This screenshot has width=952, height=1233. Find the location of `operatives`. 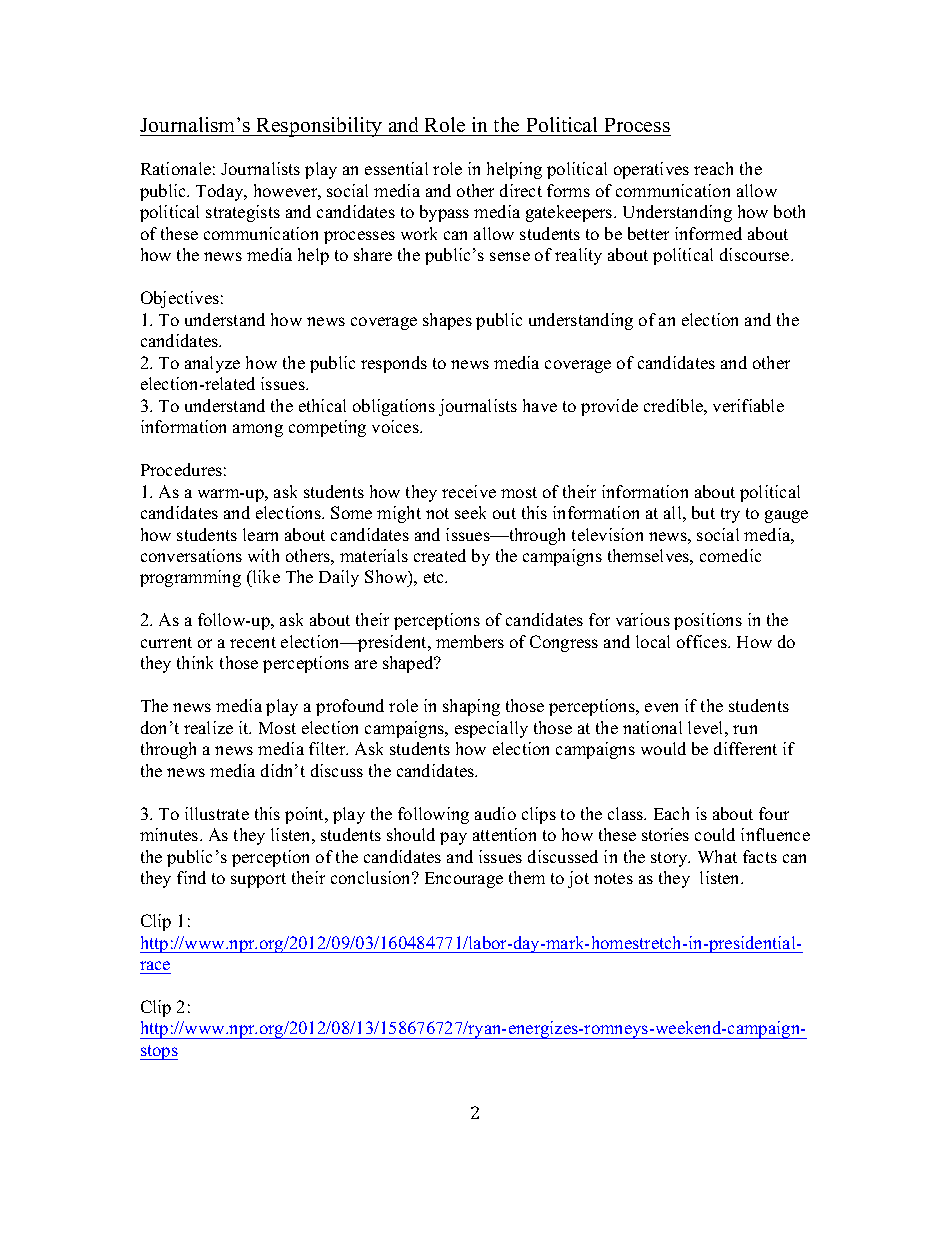

operatives is located at coordinates (651, 170).
